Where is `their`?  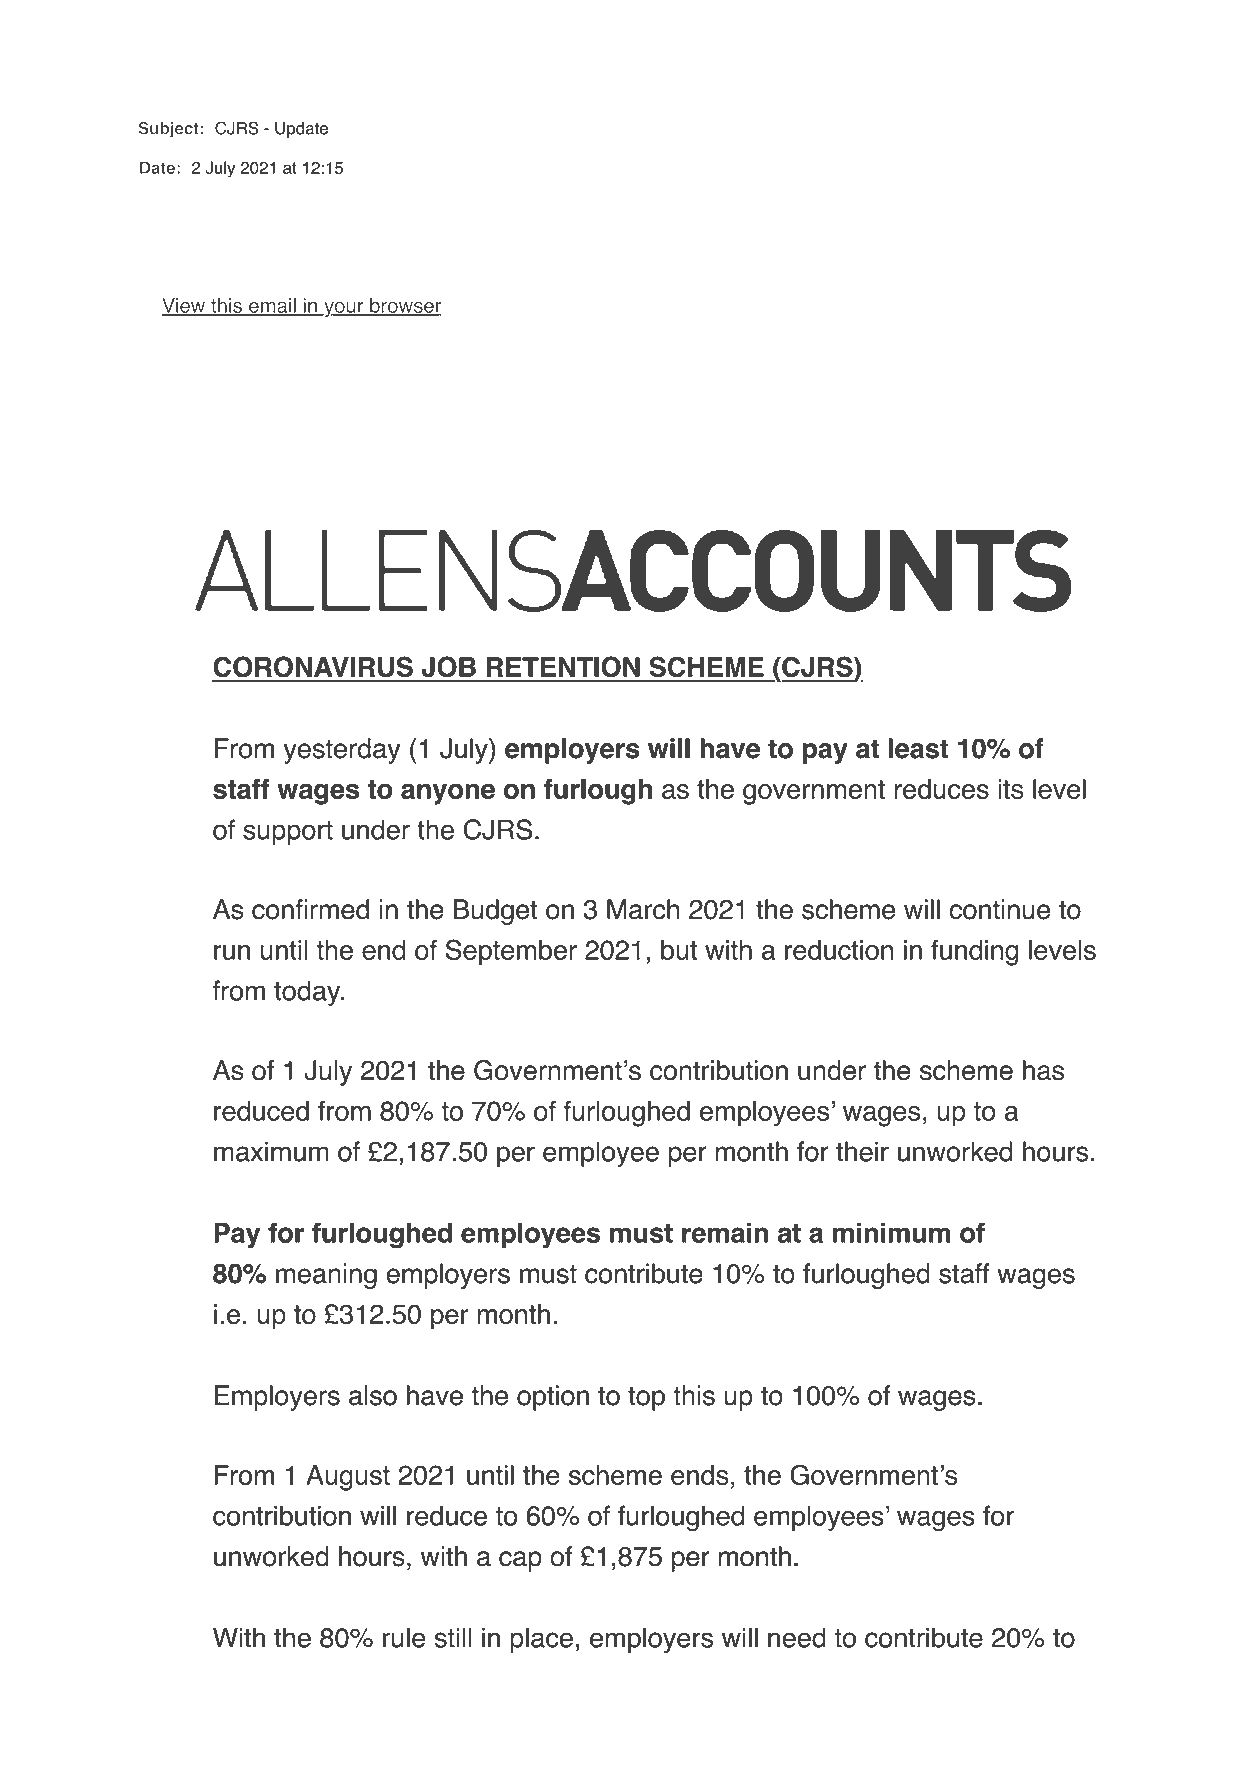 their is located at coordinates (862, 1151).
